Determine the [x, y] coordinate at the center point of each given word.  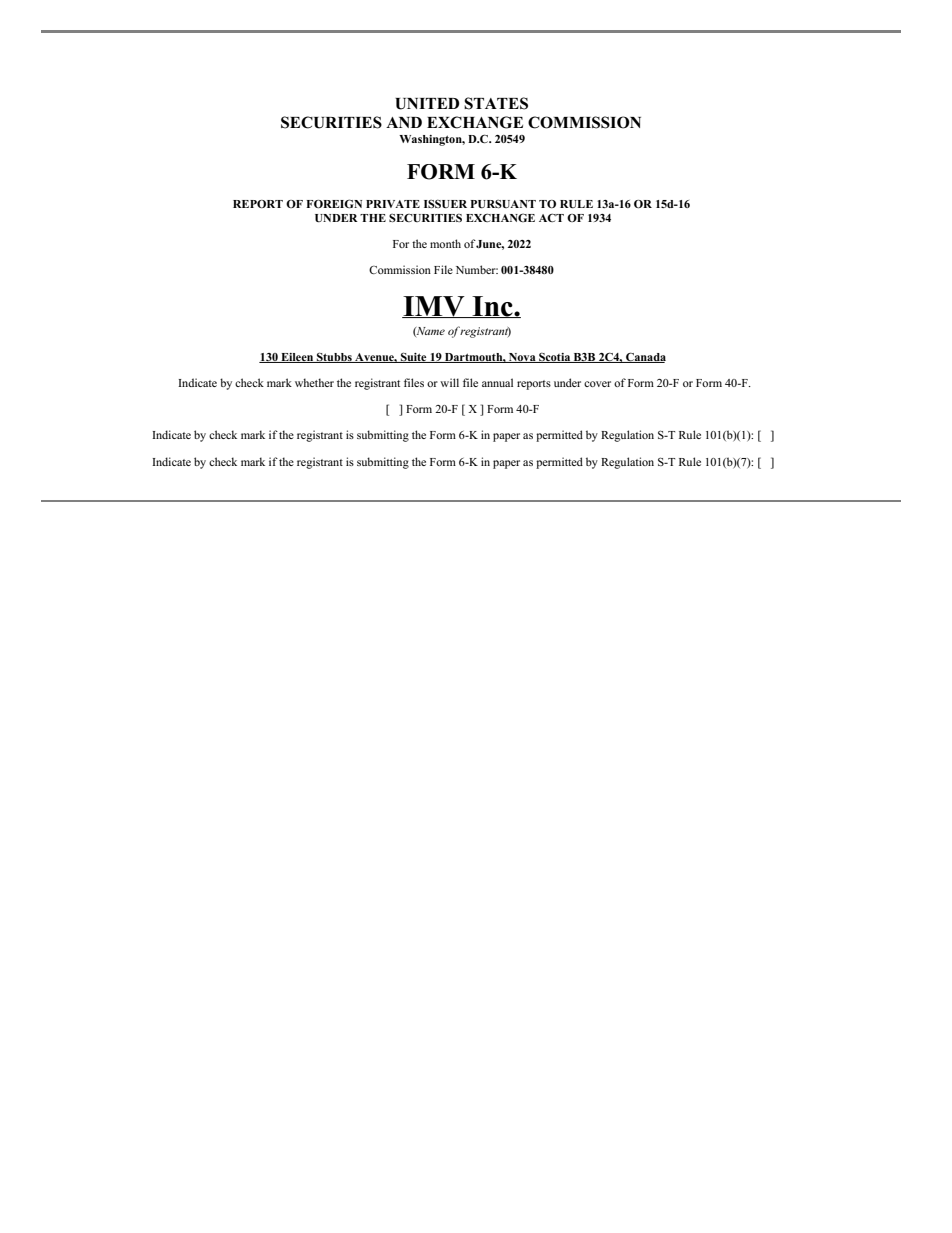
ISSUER [445, 204]
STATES [496, 103]
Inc [492, 307]
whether [314, 382]
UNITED [427, 104]
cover [597, 384]
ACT [551, 217]
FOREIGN [334, 203]
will [449, 382]
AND [404, 122]
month [445, 243]
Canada [645, 357]
